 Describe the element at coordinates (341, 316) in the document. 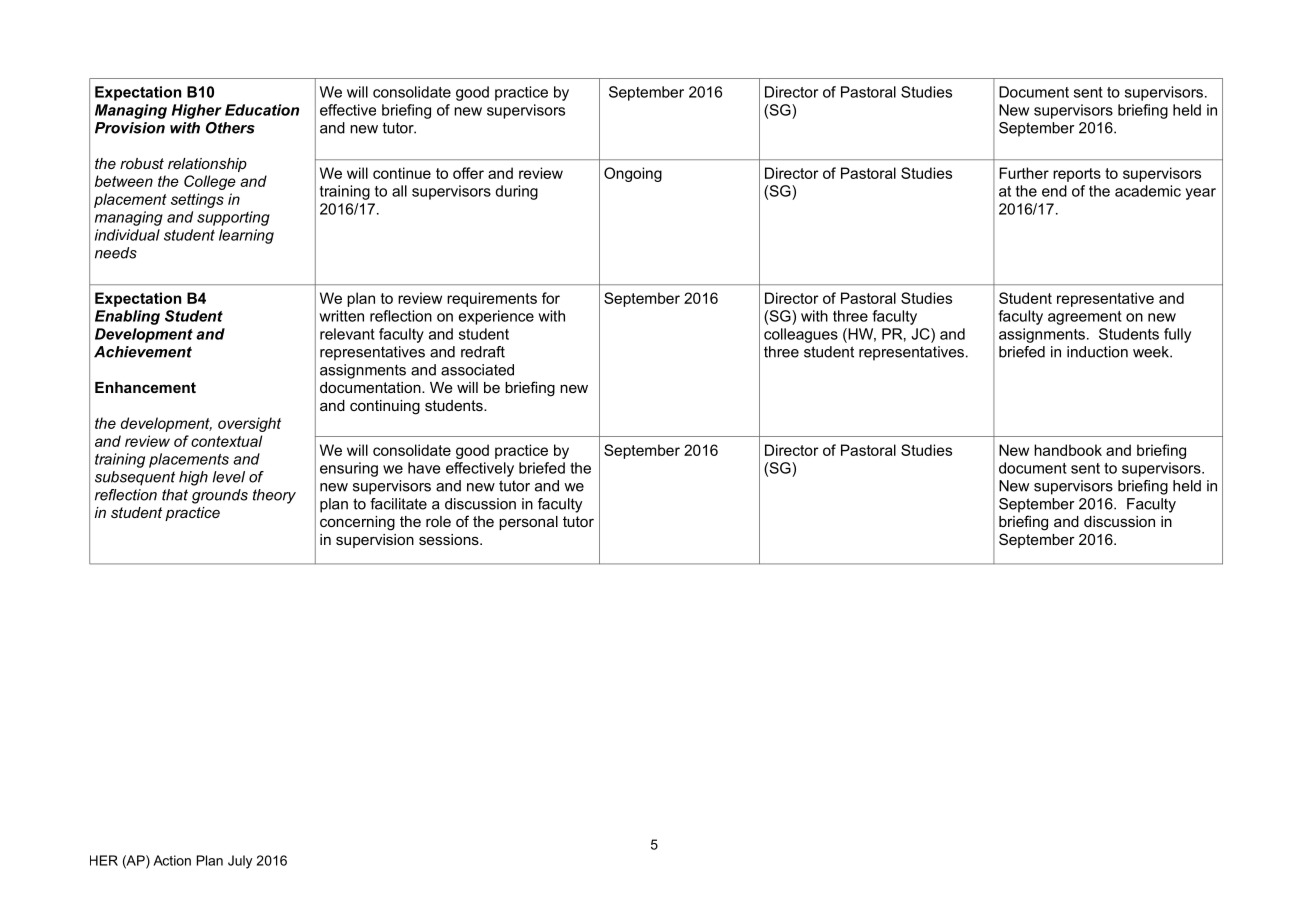

I see `written` at that location.
